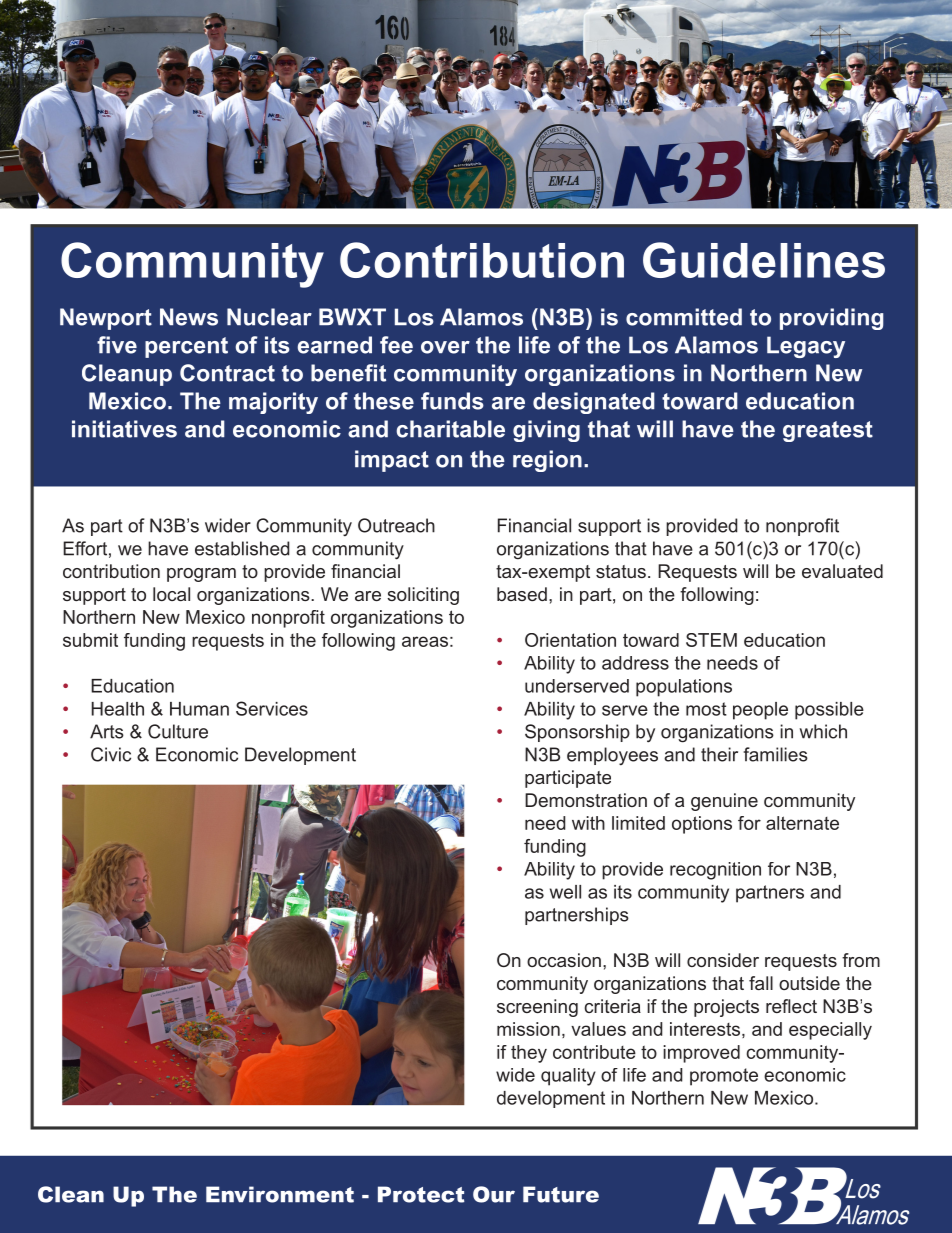 The width and height of the image is (952, 1233). What do you see at coordinates (764, 260) in the image?
I see `Guidelines` at bounding box center [764, 260].
